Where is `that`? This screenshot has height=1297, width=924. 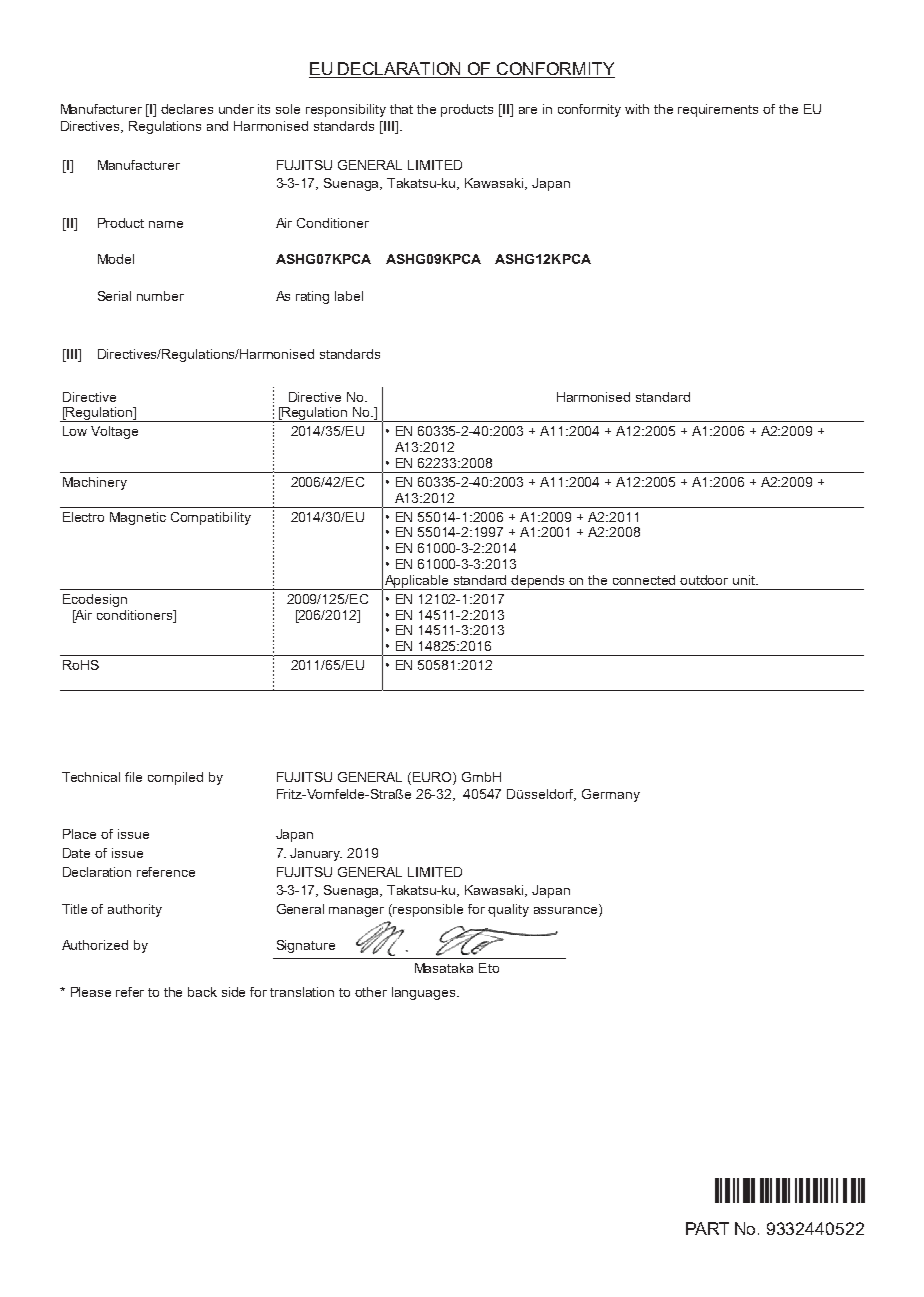 that is located at coordinates (401, 109).
